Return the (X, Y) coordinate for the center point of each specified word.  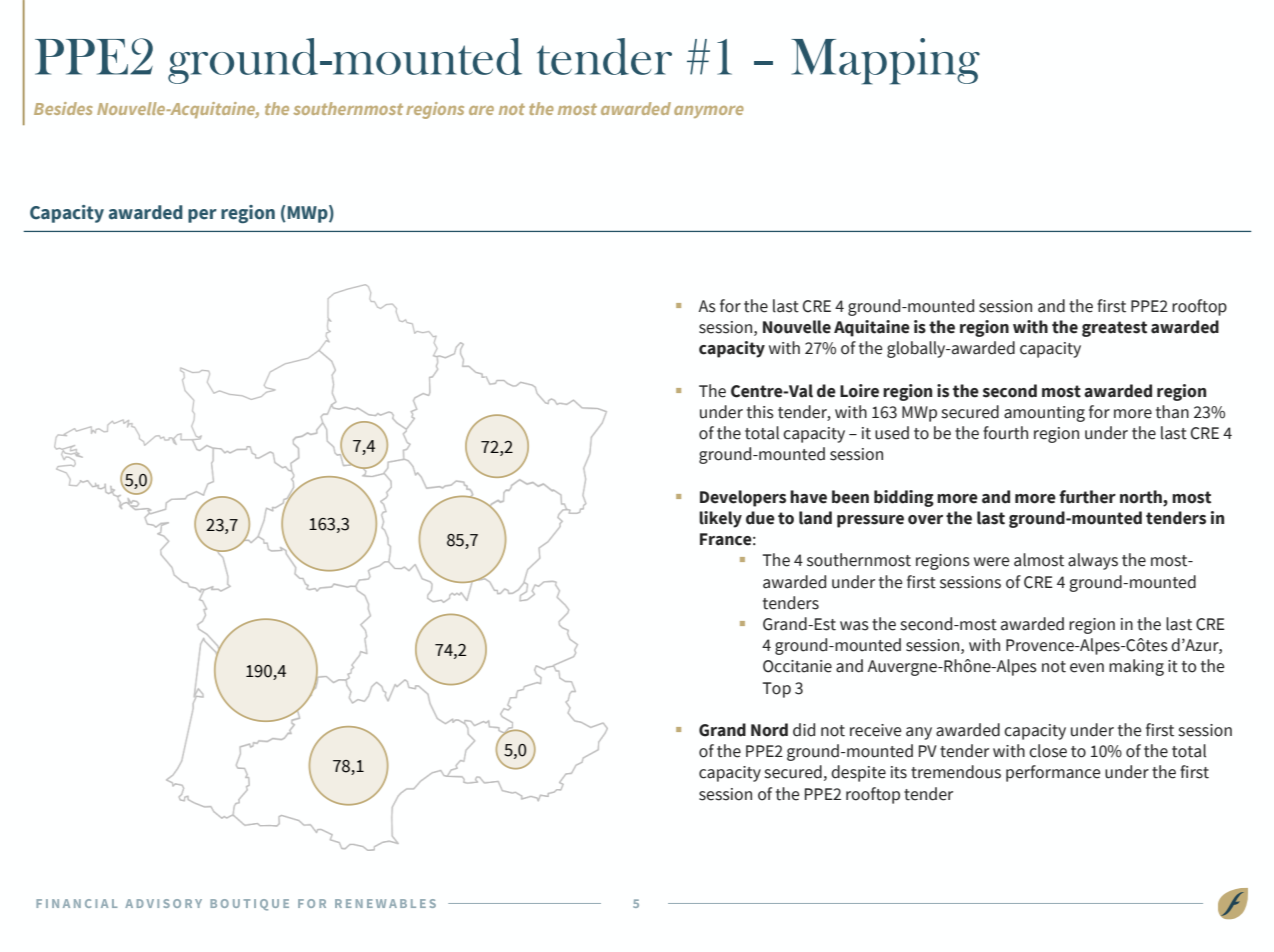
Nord (769, 730)
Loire (859, 391)
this (760, 412)
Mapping (885, 61)
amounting (1044, 414)
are (481, 110)
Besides (63, 108)
